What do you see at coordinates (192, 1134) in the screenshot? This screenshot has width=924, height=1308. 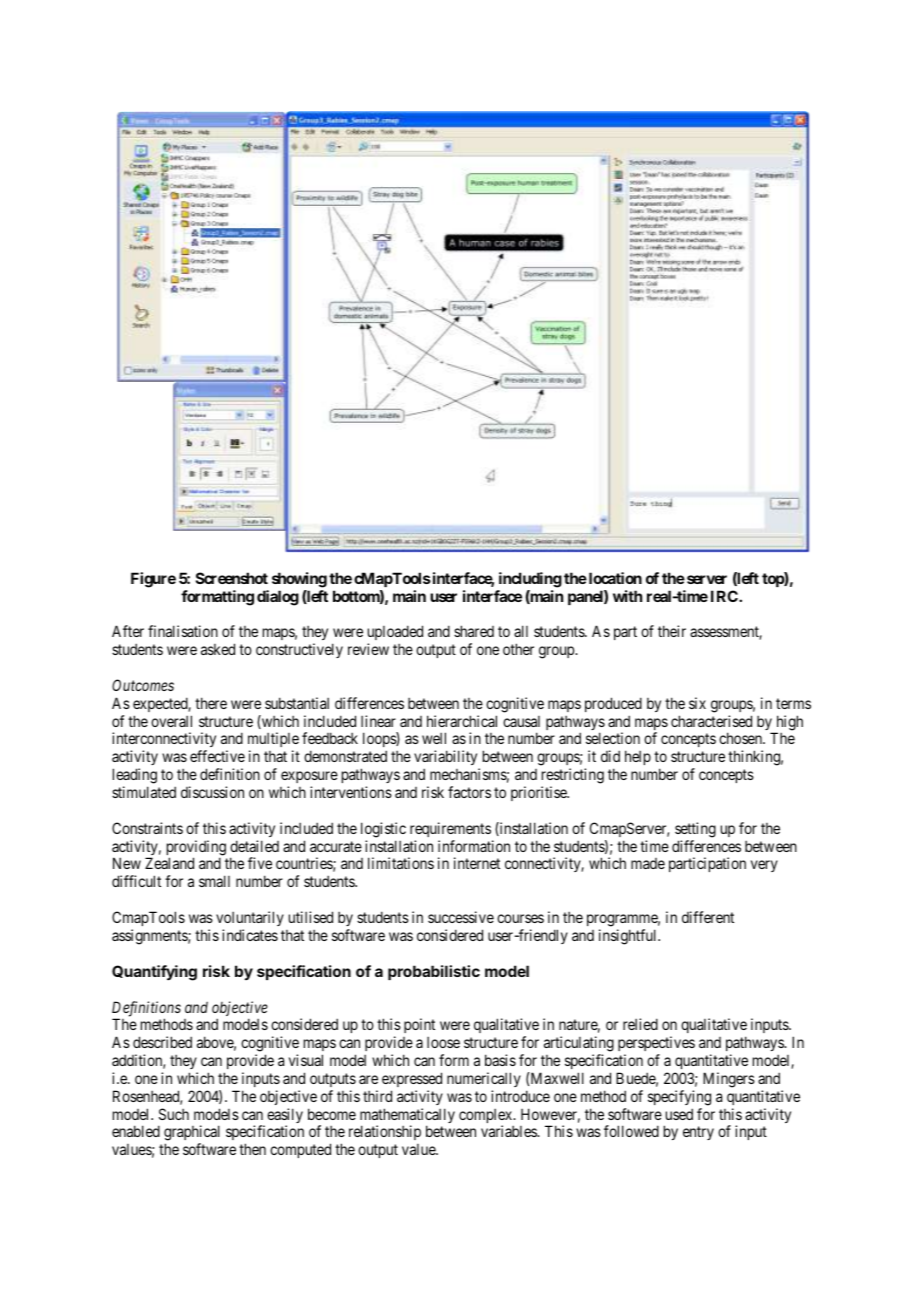 I see `graphical` at bounding box center [192, 1134].
